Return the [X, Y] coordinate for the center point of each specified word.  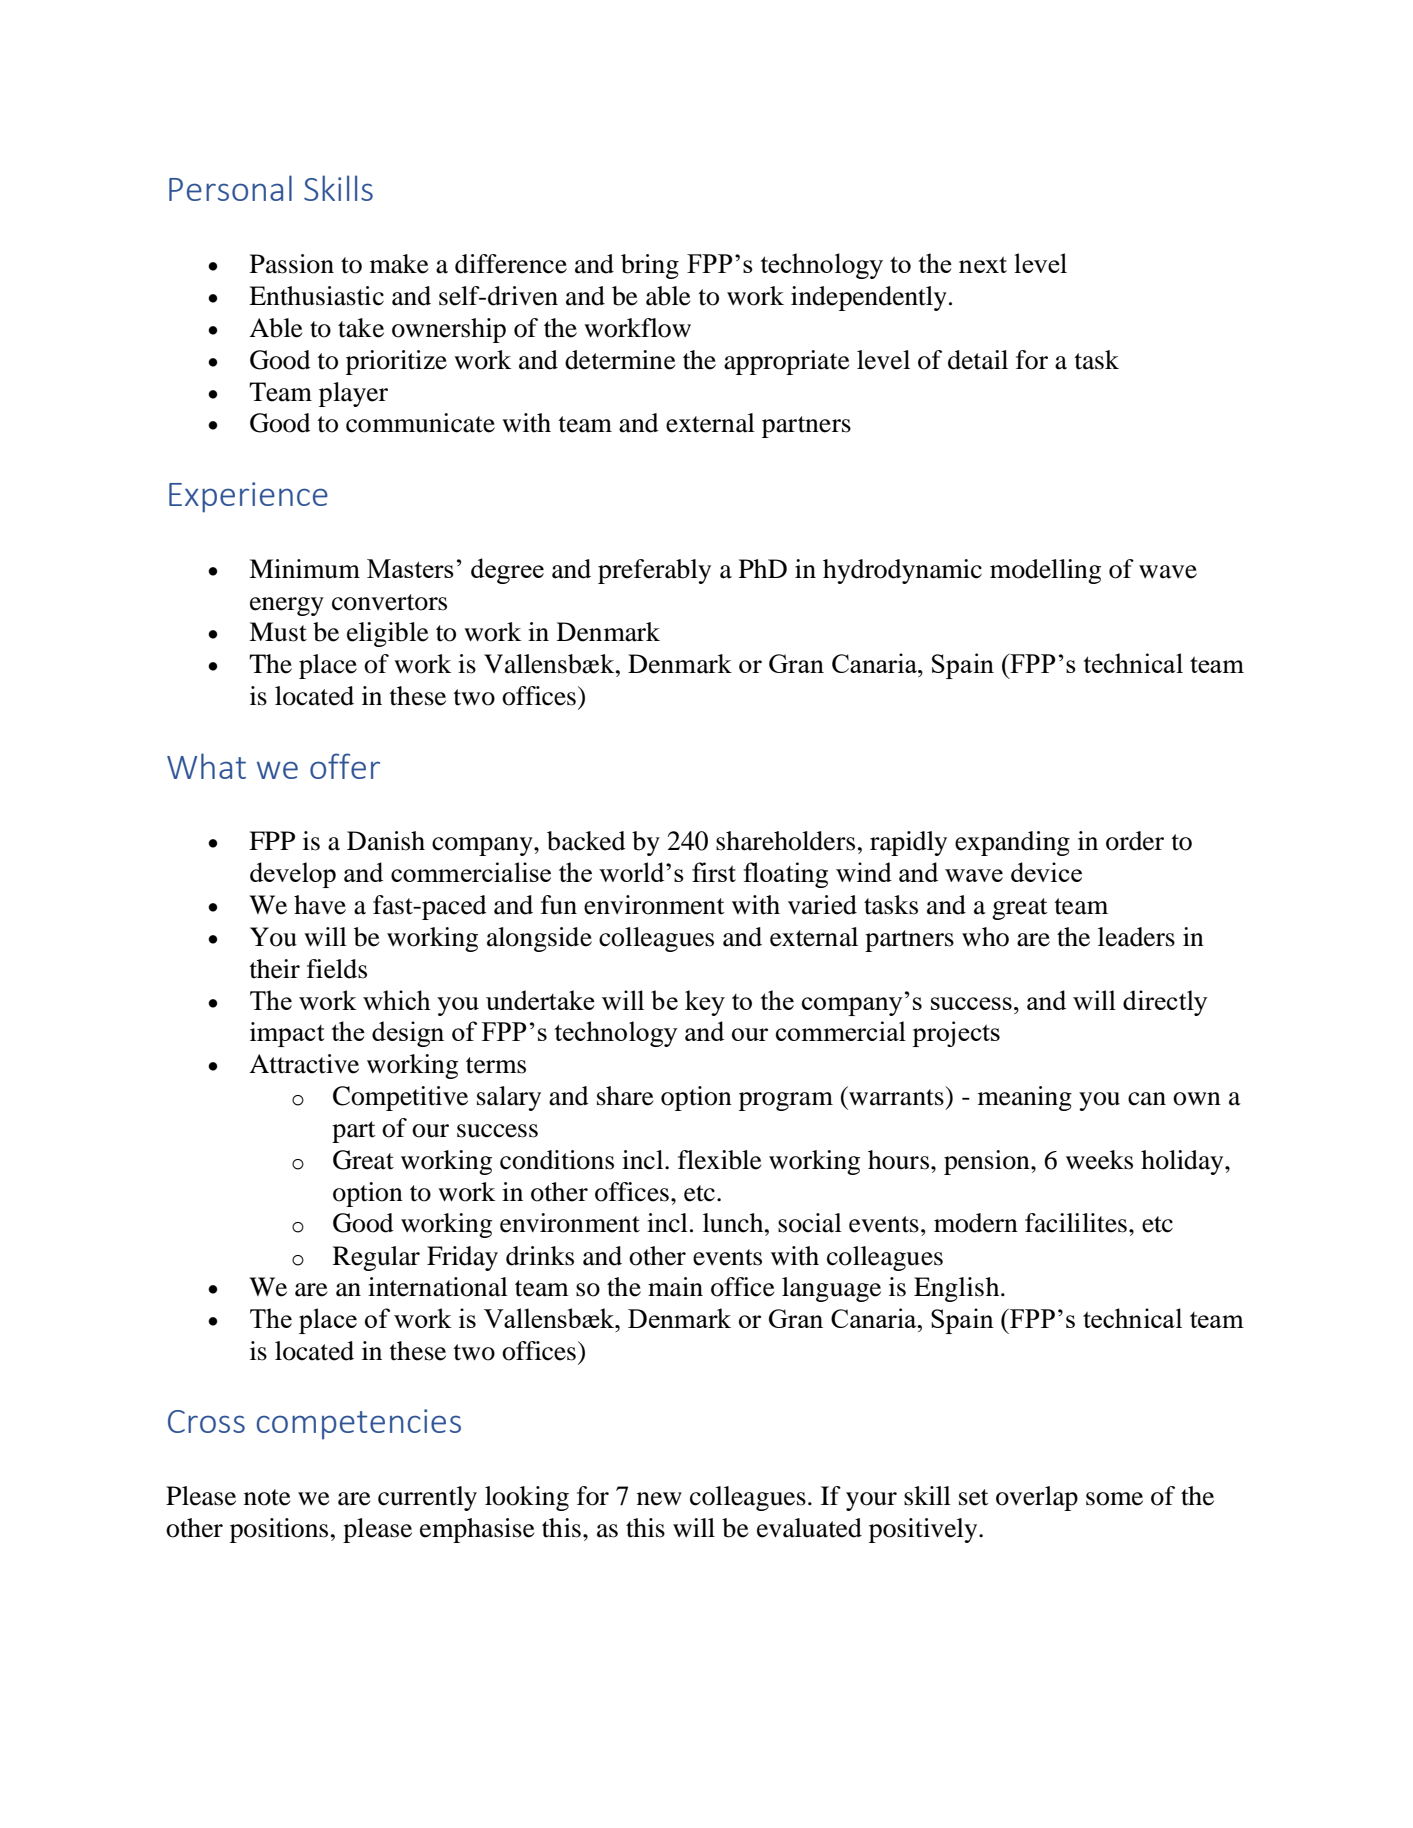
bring [650, 266]
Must [278, 632]
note [267, 1497]
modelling [1045, 571]
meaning [1025, 1098]
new [659, 1499]
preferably [654, 571]
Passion [292, 264]
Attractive [304, 1064]
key [705, 1003]
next [983, 265]
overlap [1037, 1498]
